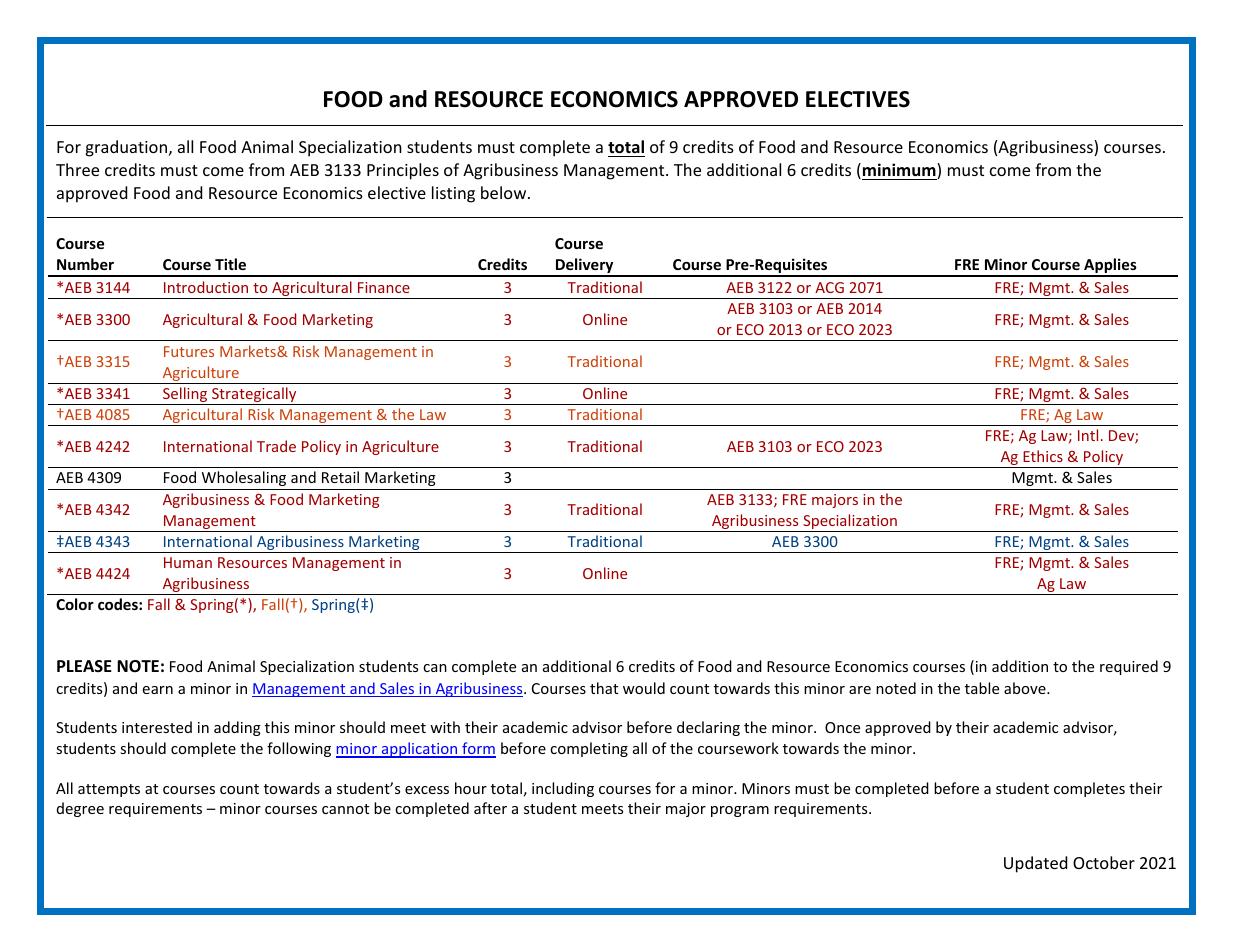 Image resolution: width=1233 pixels, height=952 pixels. I want to click on after, so click(490, 808).
